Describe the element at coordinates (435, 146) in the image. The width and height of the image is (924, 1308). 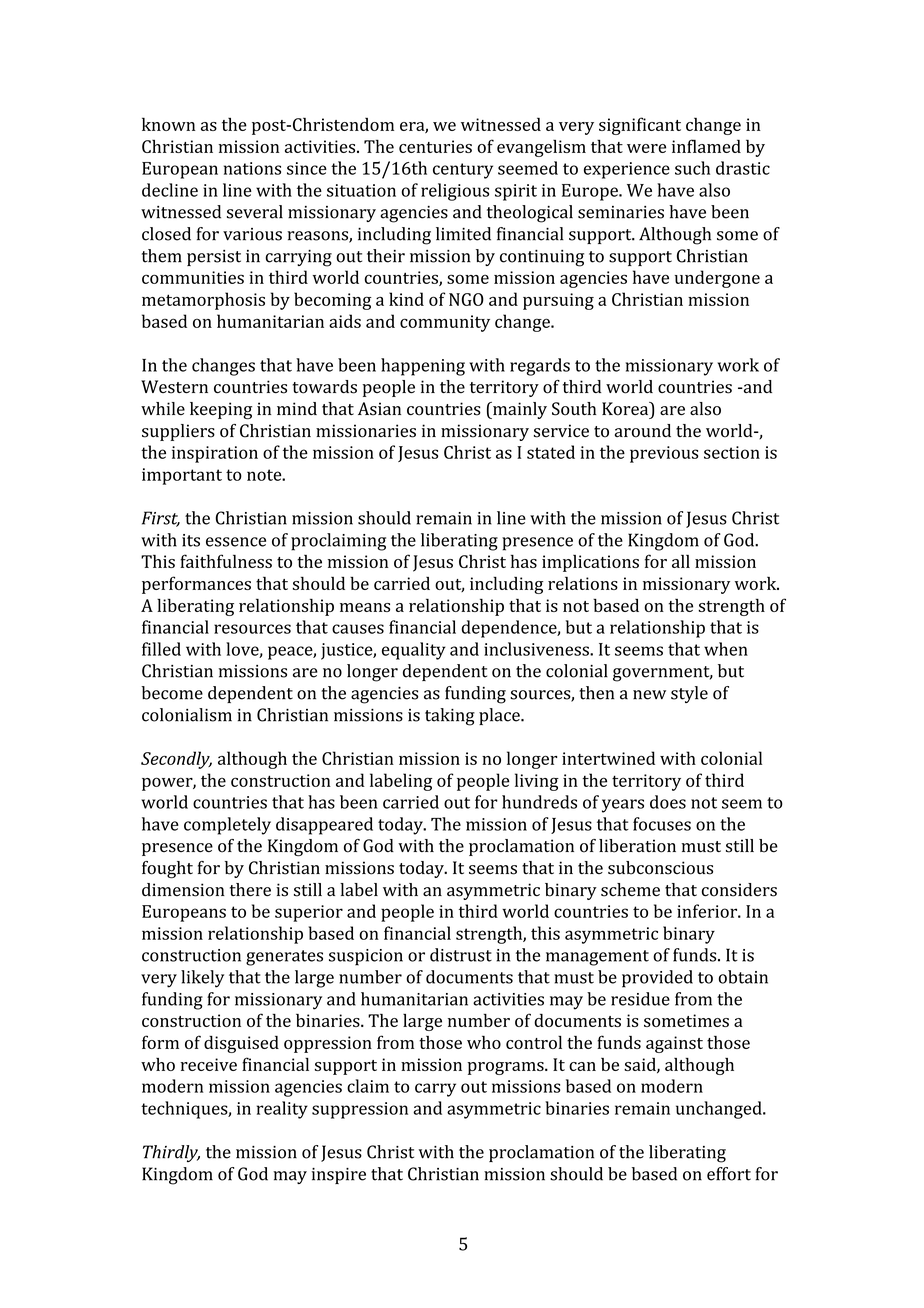
I see `centuries` at that location.
